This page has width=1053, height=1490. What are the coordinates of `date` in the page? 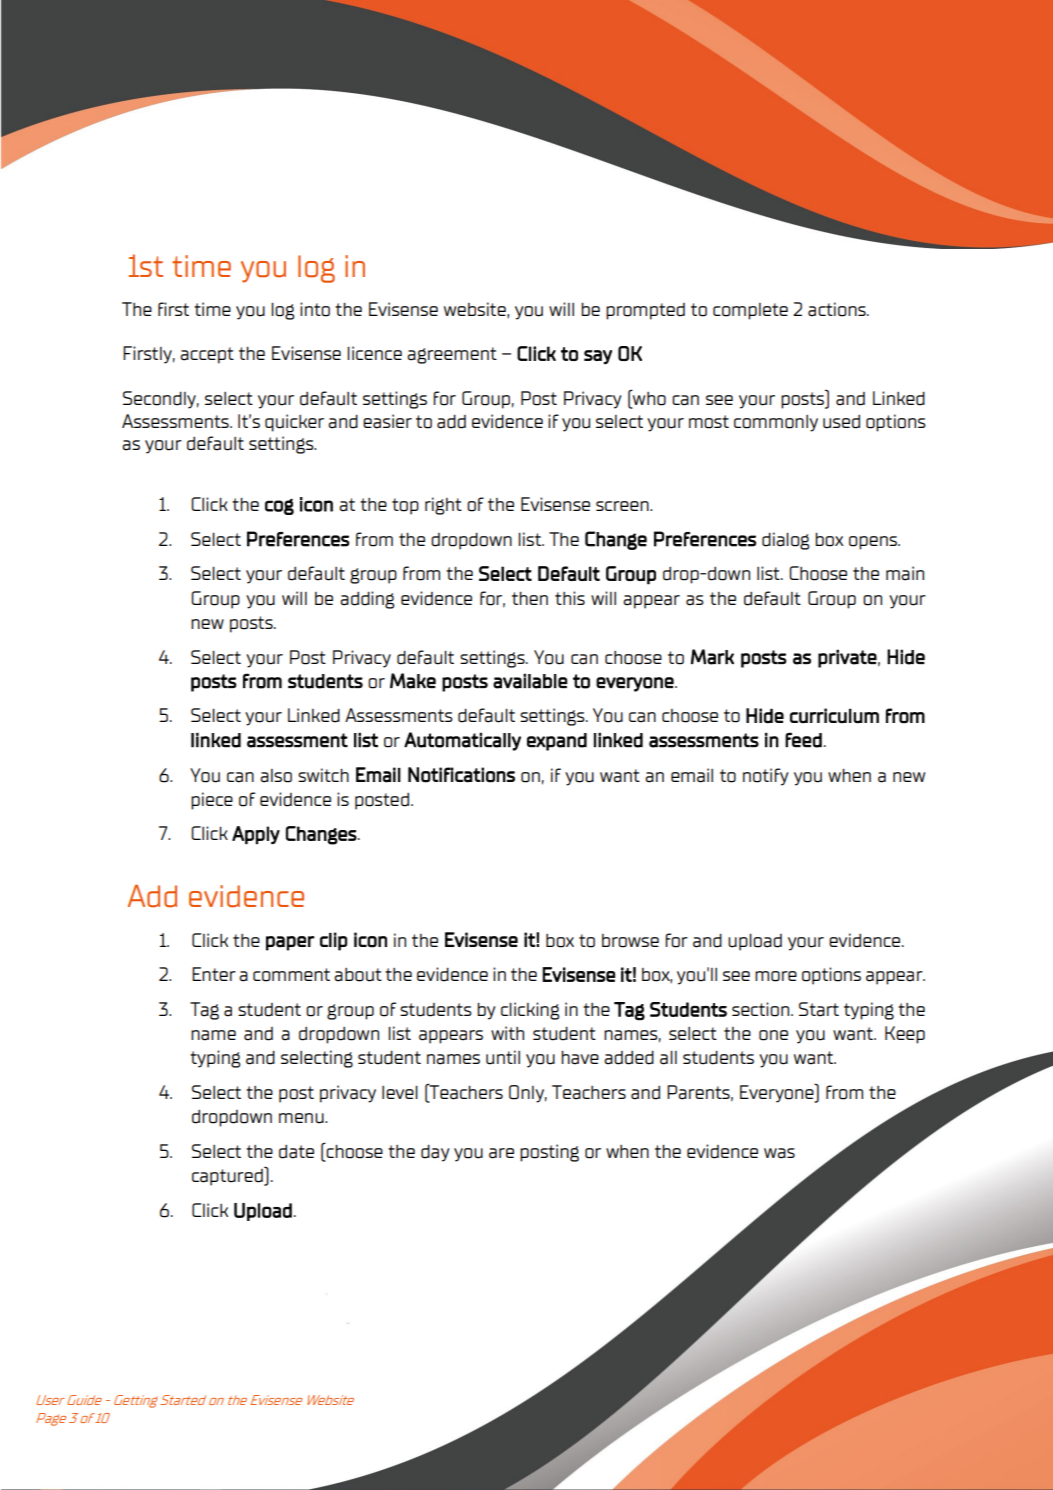 It's located at (296, 1152).
